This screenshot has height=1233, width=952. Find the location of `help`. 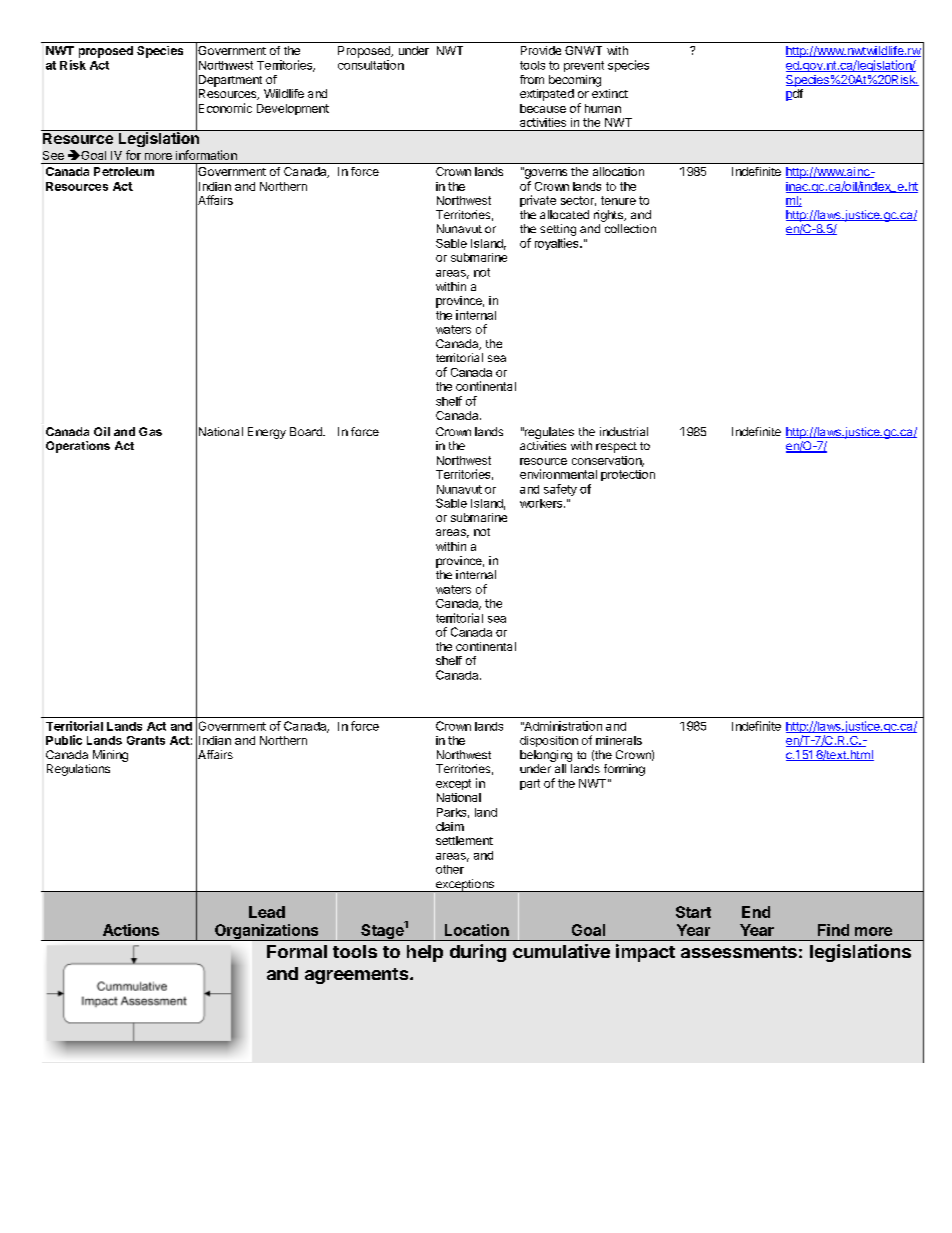

help is located at coordinates (425, 953).
